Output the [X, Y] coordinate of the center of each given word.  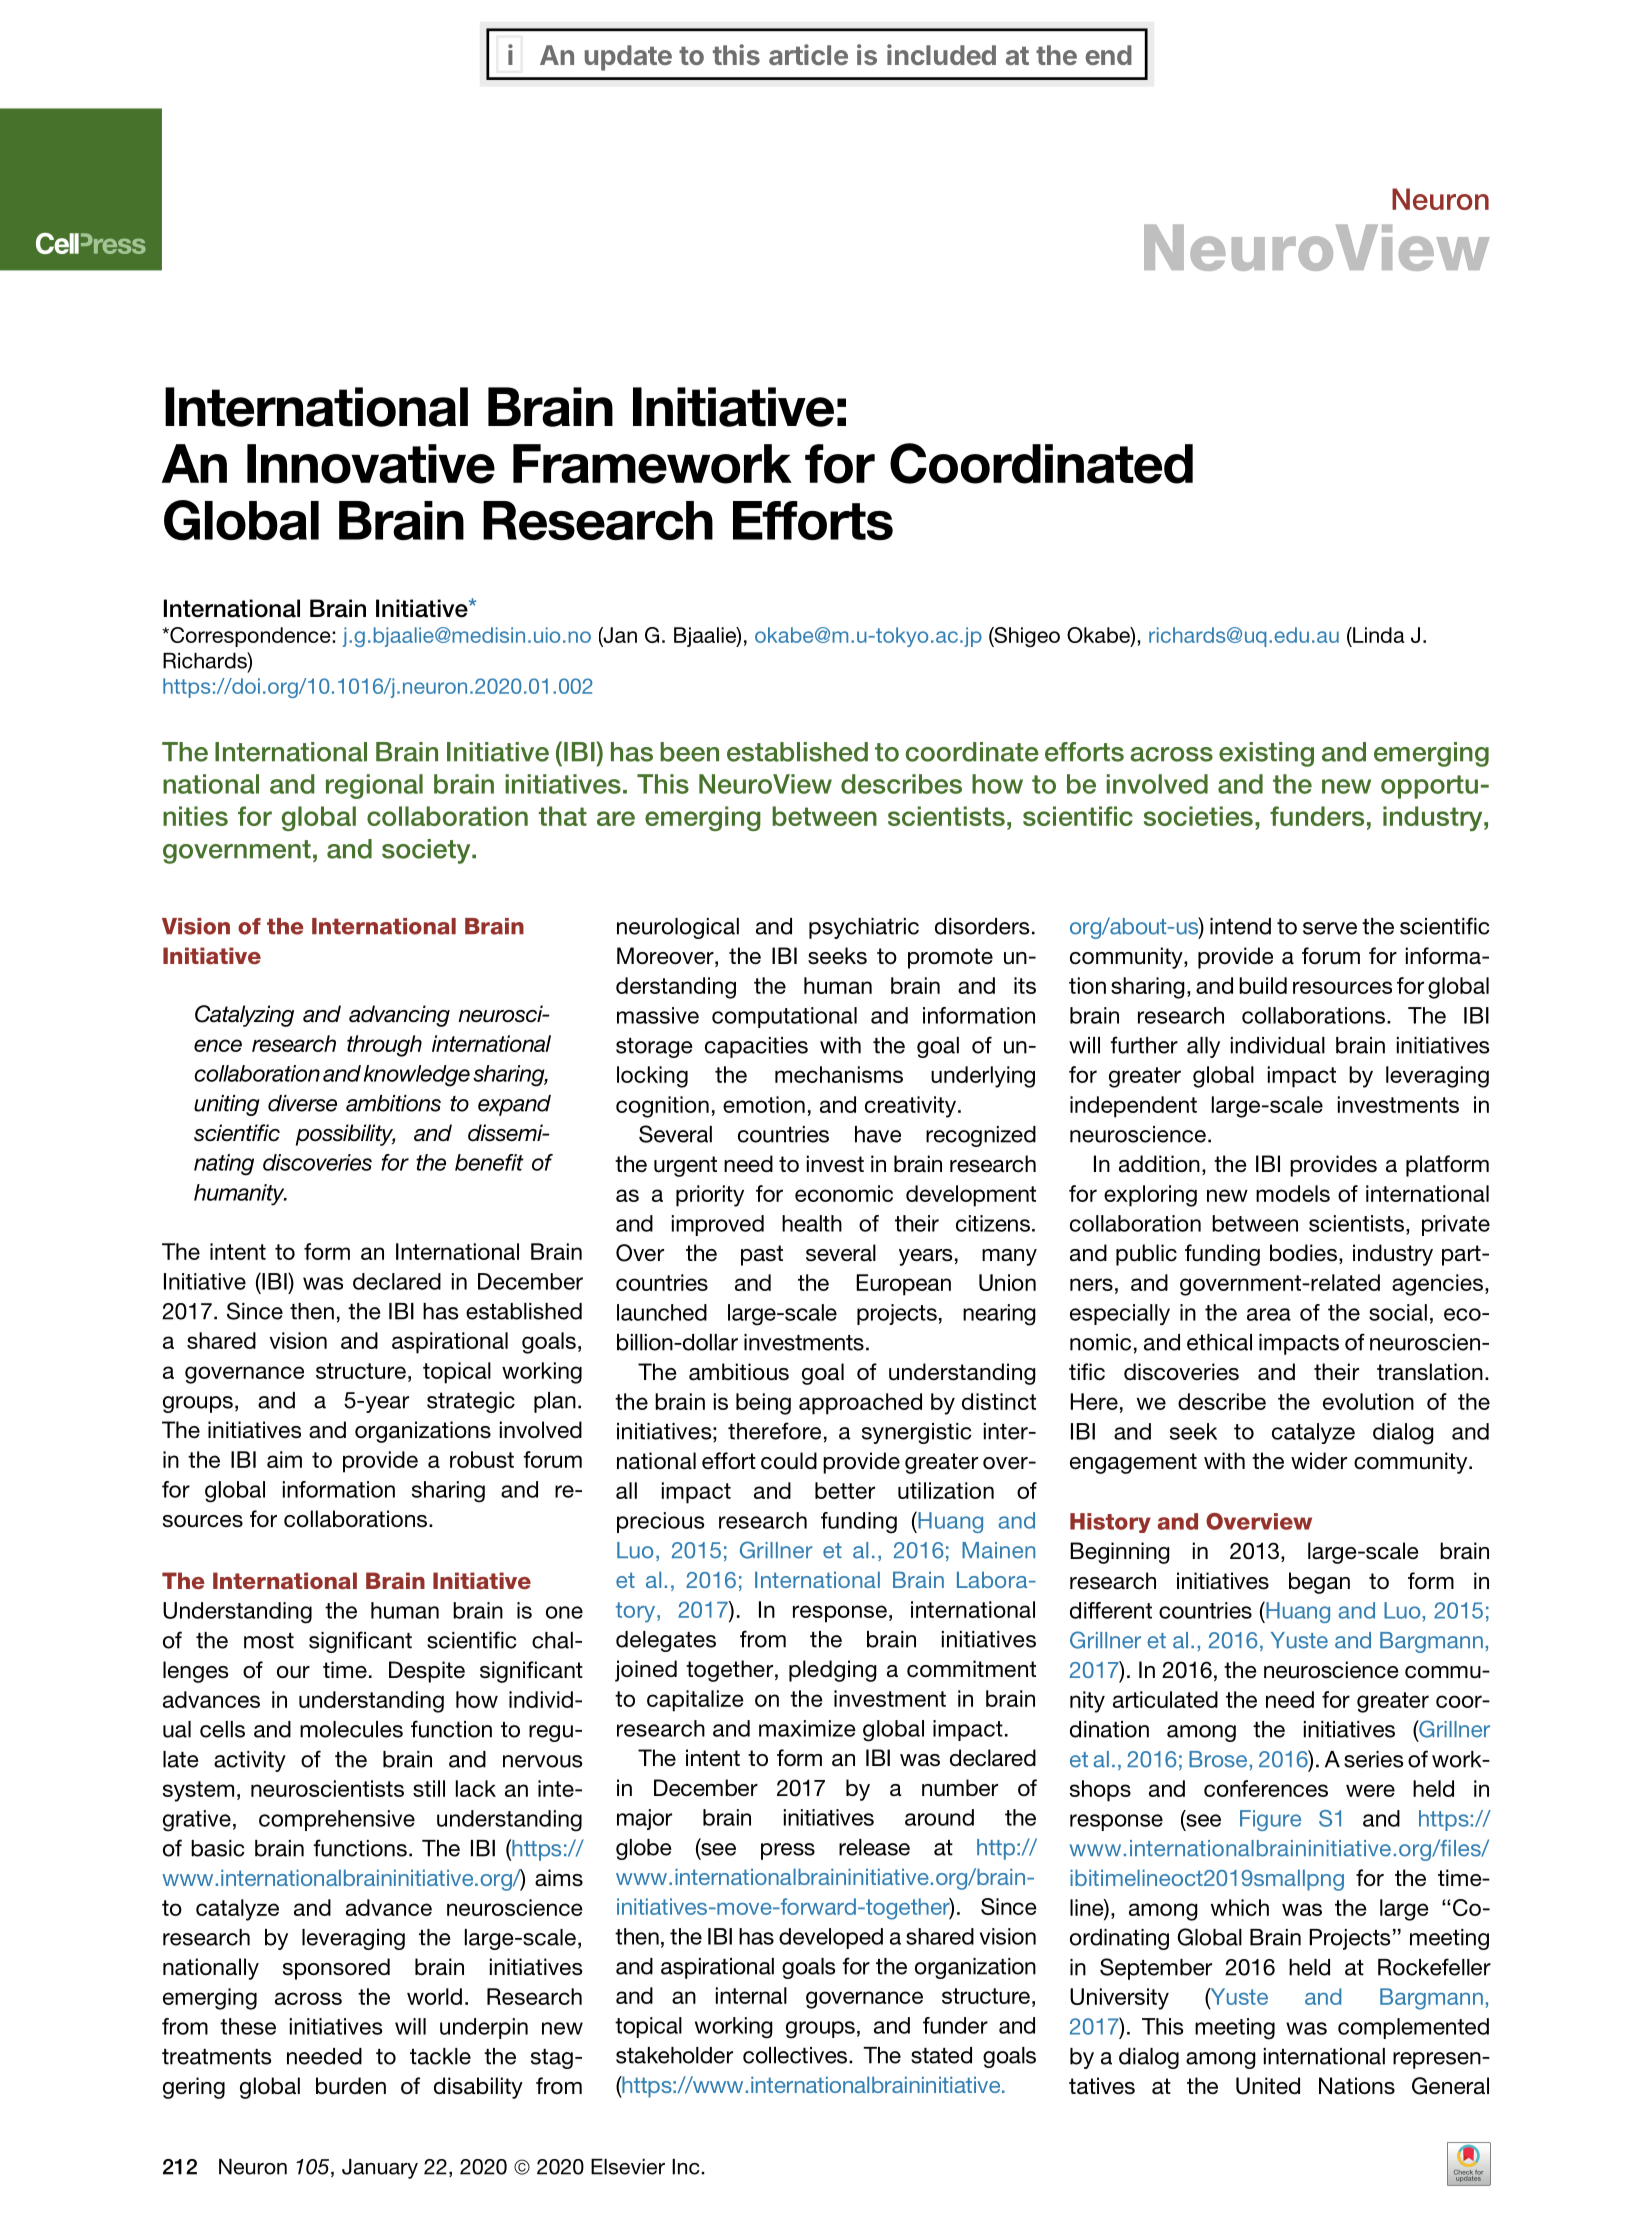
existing [1266, 754]
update [628, 58]
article [808, 54]
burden [351, 2086]
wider [1319, 1461]
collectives [796, 2055]
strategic [471, 1402]
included [941, 54]
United [1268, 2086]
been [689, 752]
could [789, 1461]
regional [374, 786]
